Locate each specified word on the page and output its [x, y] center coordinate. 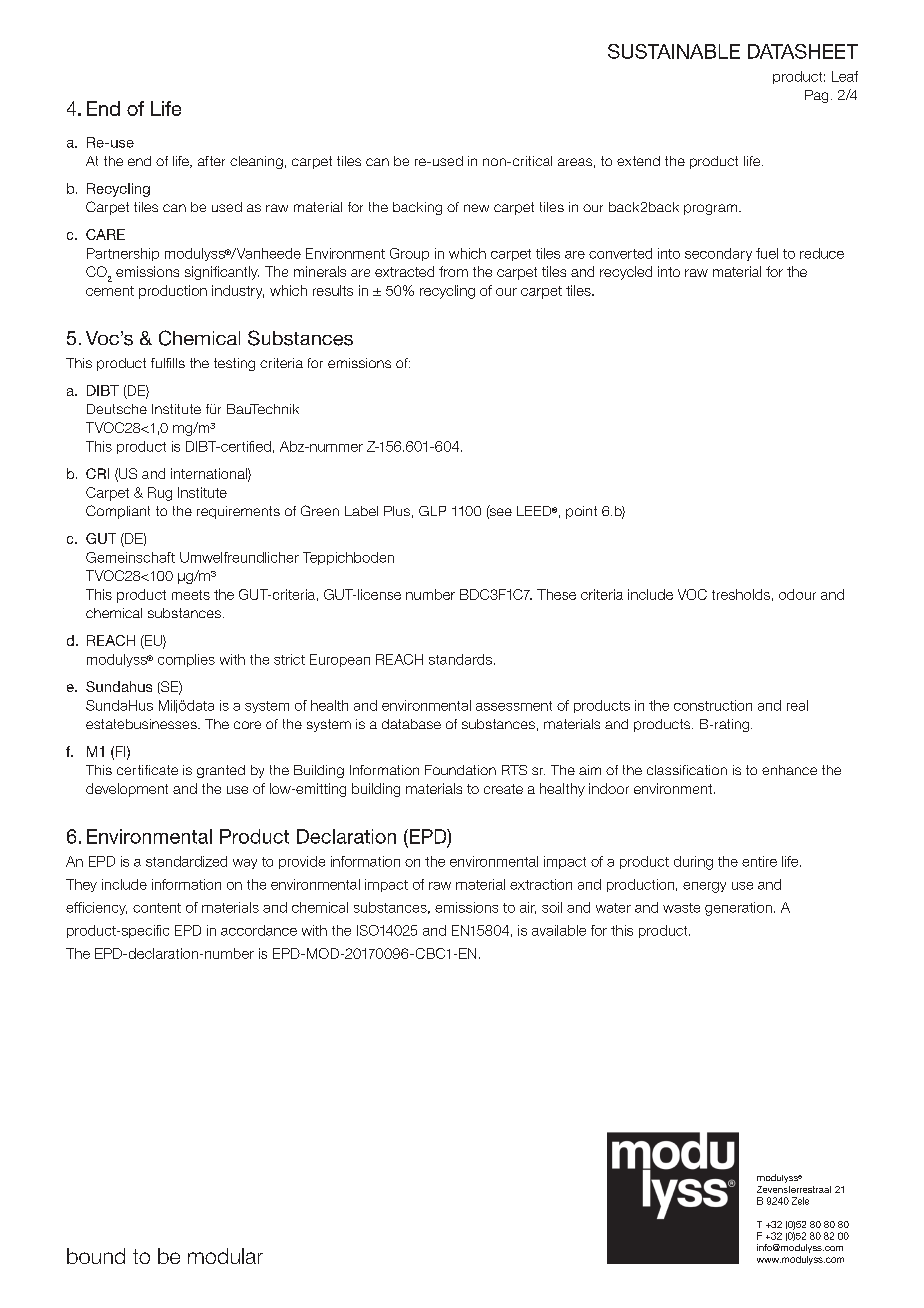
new [476, 208]
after [211, 161]
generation [738, 909]
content [157, 908]
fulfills [168, 363]
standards [460, 659]
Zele [800, 1201]
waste [681, 908]
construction [713, 705]
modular [225, 1256]
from [453, 271]
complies [186, 660]
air [528, 908]
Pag [816, 96]
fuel [767, 253]
